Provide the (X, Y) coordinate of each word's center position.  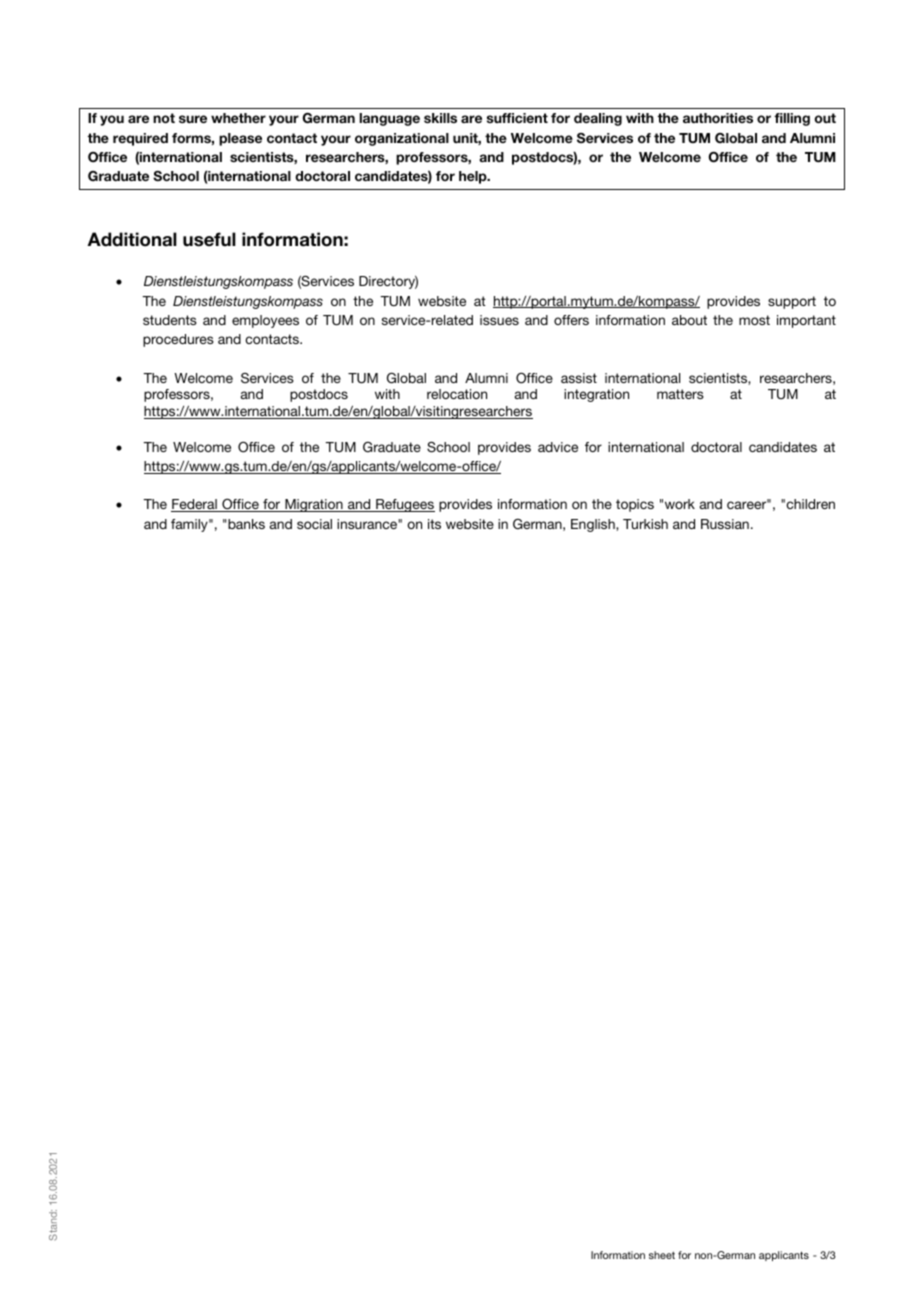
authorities (718, 118)
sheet (662, 1255)
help (474, 177)
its (434, 524)
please (240, 139)
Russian (725, 524)
